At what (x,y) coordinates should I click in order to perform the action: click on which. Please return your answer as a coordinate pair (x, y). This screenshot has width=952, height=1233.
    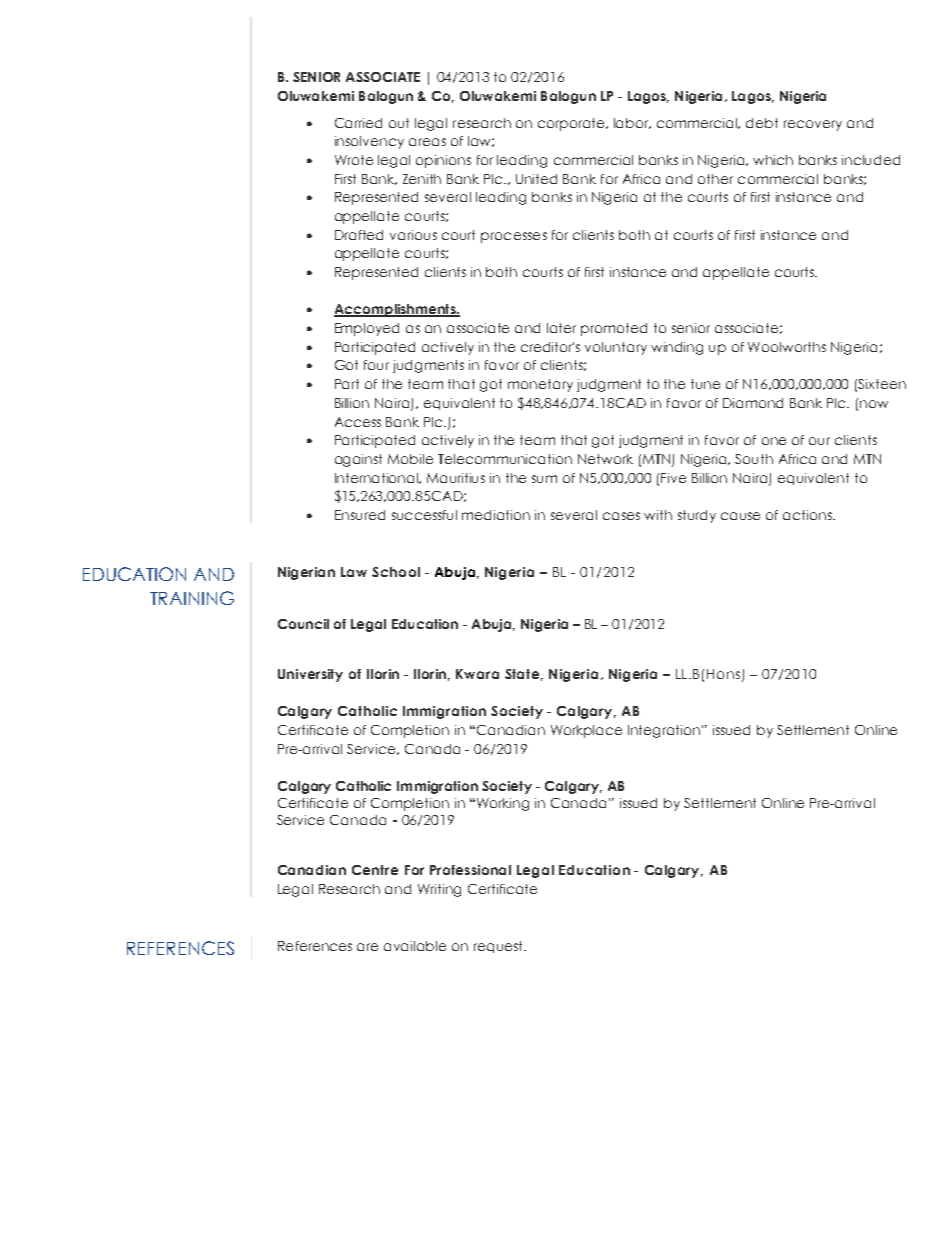
    Looking at the image, I should click on (773, 160).
